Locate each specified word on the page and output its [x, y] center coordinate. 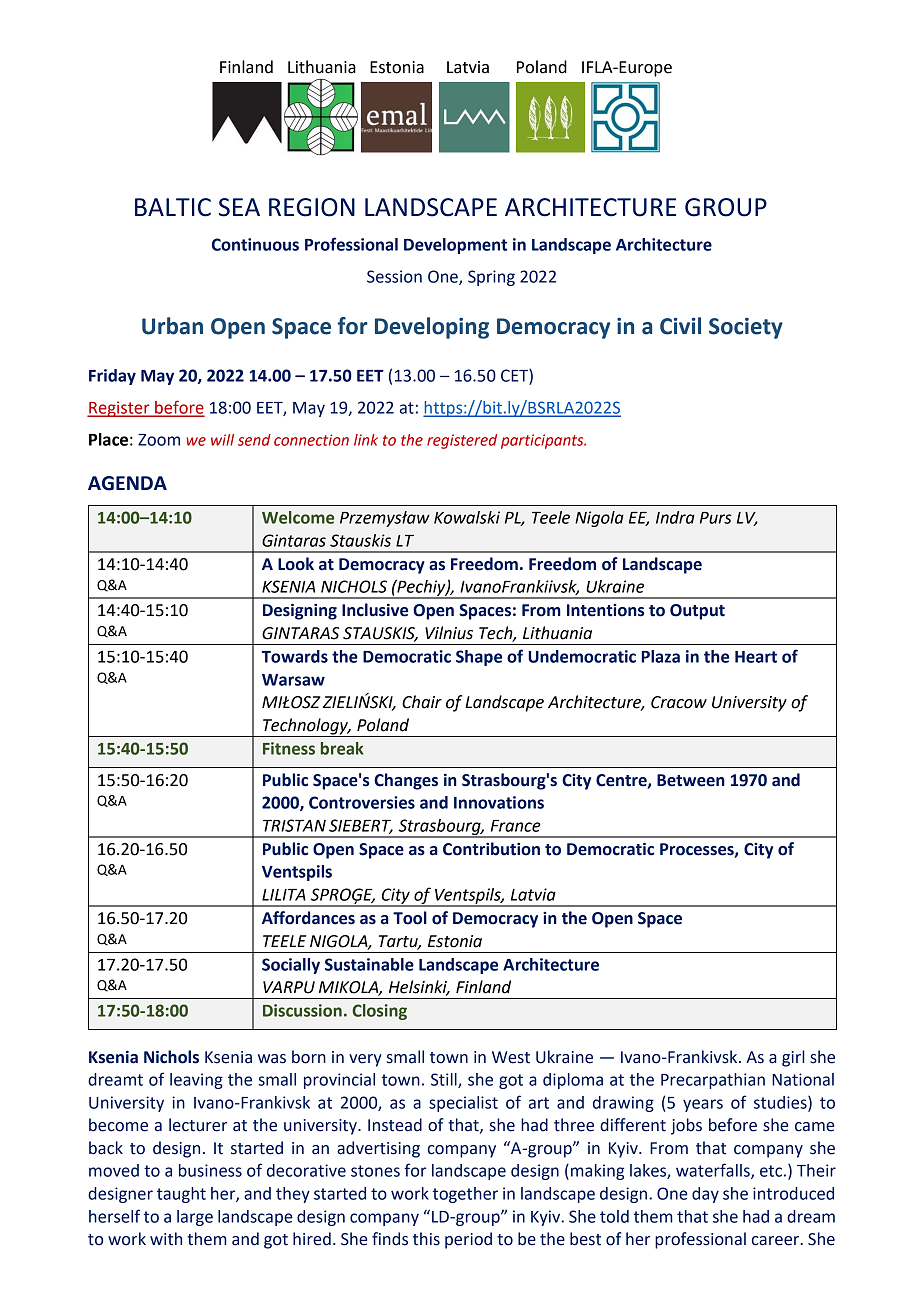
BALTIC [173, 207]
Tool [410, 918]
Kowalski [467, 517]
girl [793, 1058]
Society [746, 328]
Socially [291, 966]
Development [455, 246]
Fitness [289, 748]
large [195, 1218]
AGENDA [127, 483]
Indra [675, 517]
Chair [422, 702]
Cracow [679, 702]
